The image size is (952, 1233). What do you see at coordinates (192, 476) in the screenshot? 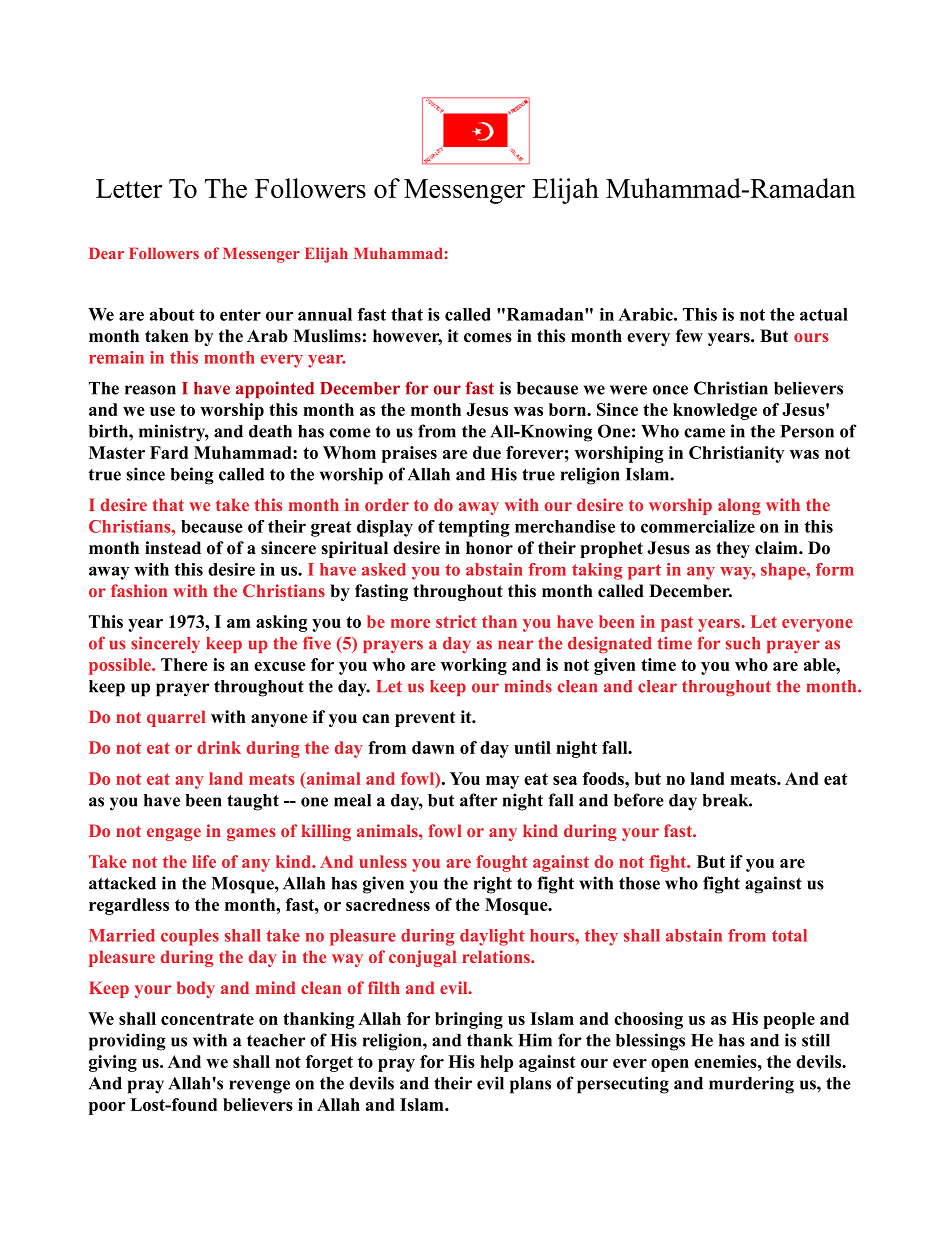
I see `being` at bounding box center [192, 476].
